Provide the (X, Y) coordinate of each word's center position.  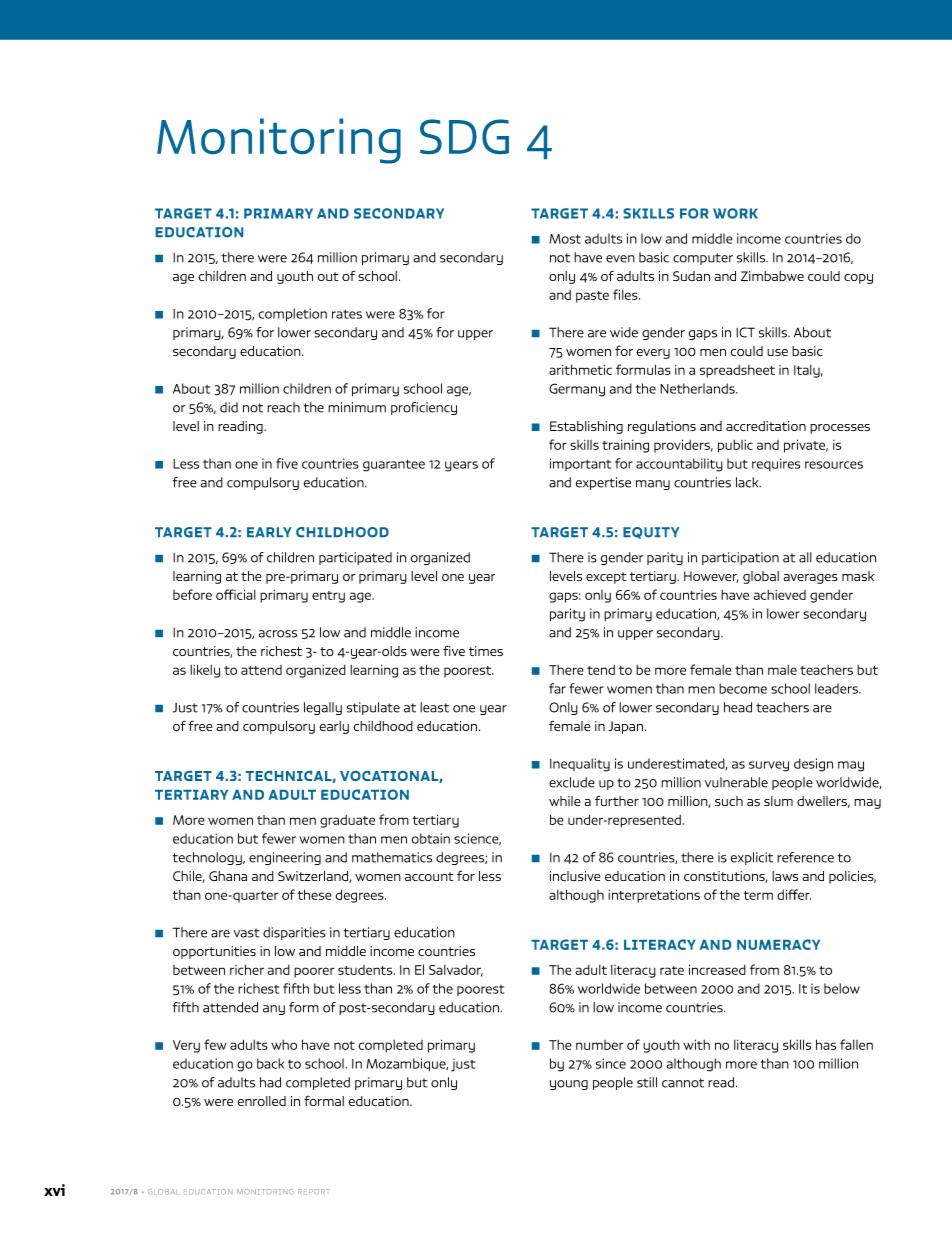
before (192, 594)
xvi (54, 1190)
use (777, 352)
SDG (464, 136)
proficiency (424, 408)
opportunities (214, 952)
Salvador (456, 971)
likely (205, 671)
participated (355, 558)
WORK (735, 213)
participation (740, 558)
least (434, 707)
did (229, 407)
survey (769, 766)
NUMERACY (778, 944)
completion (293, 315)
